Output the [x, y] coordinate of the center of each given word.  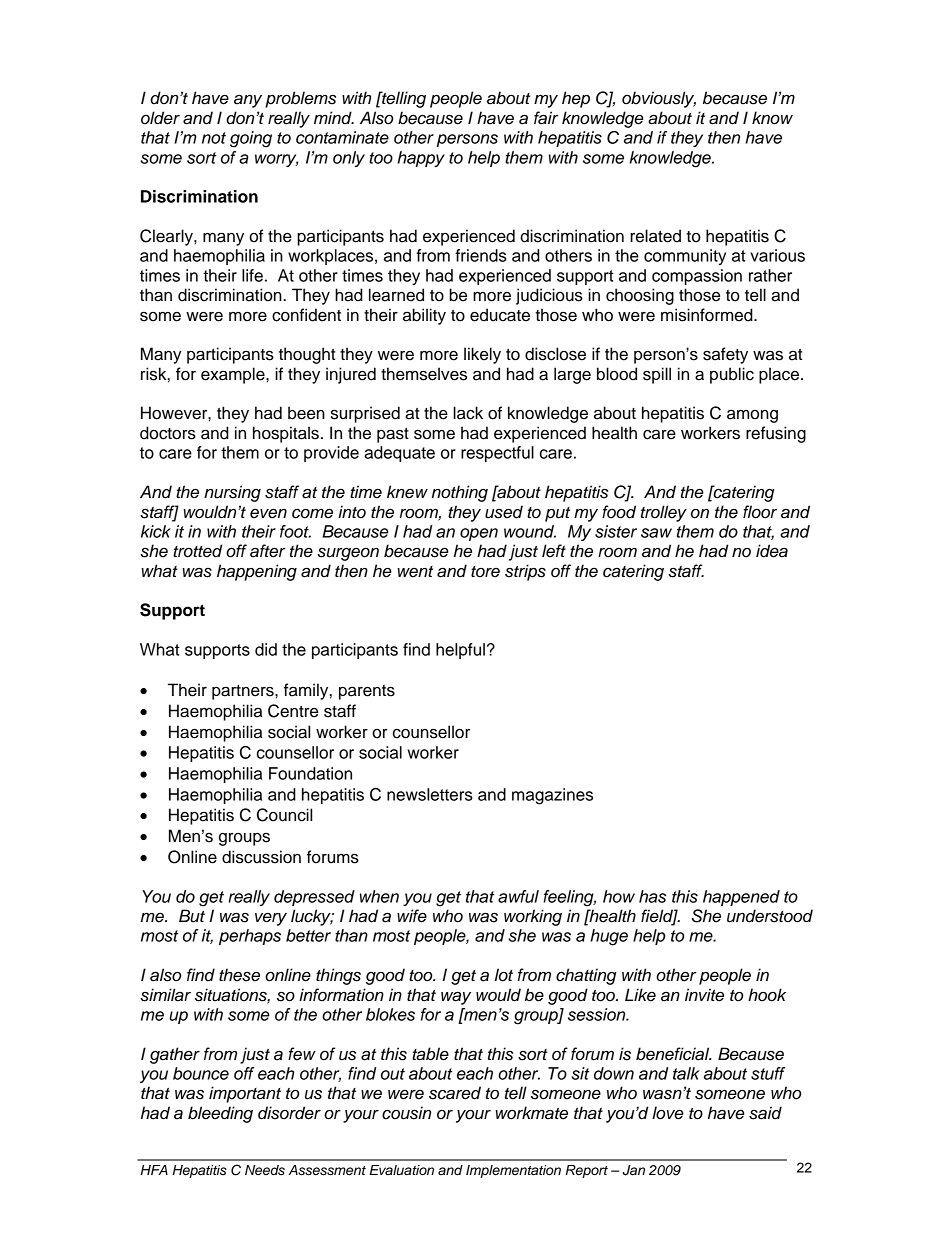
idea [772, 551]
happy [421, 159]
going [251, 139]
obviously [659, 99]
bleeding [220, 1114]
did [266, 649]
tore [485, 572]
